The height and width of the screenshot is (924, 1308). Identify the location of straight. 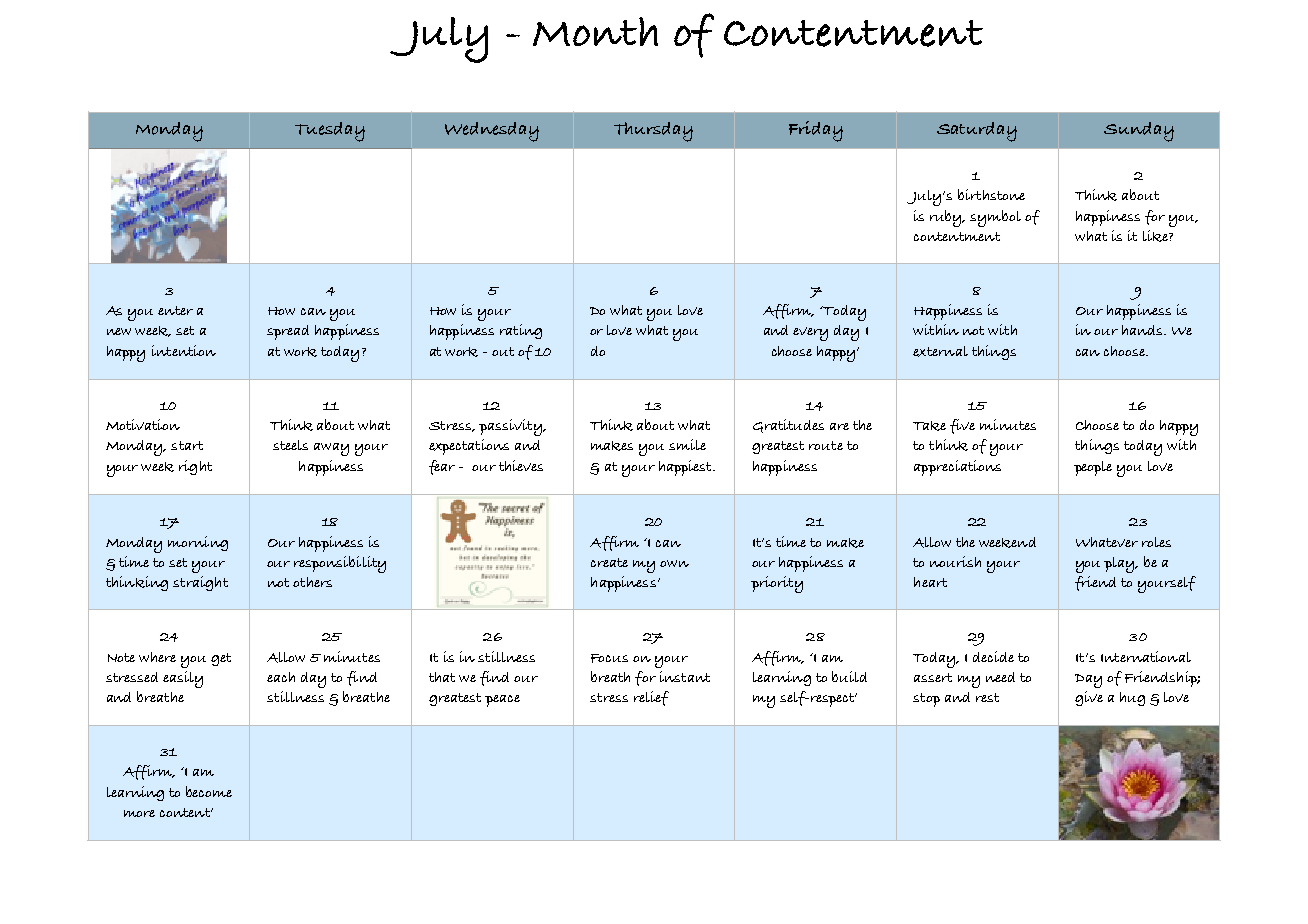
(200, 583).
